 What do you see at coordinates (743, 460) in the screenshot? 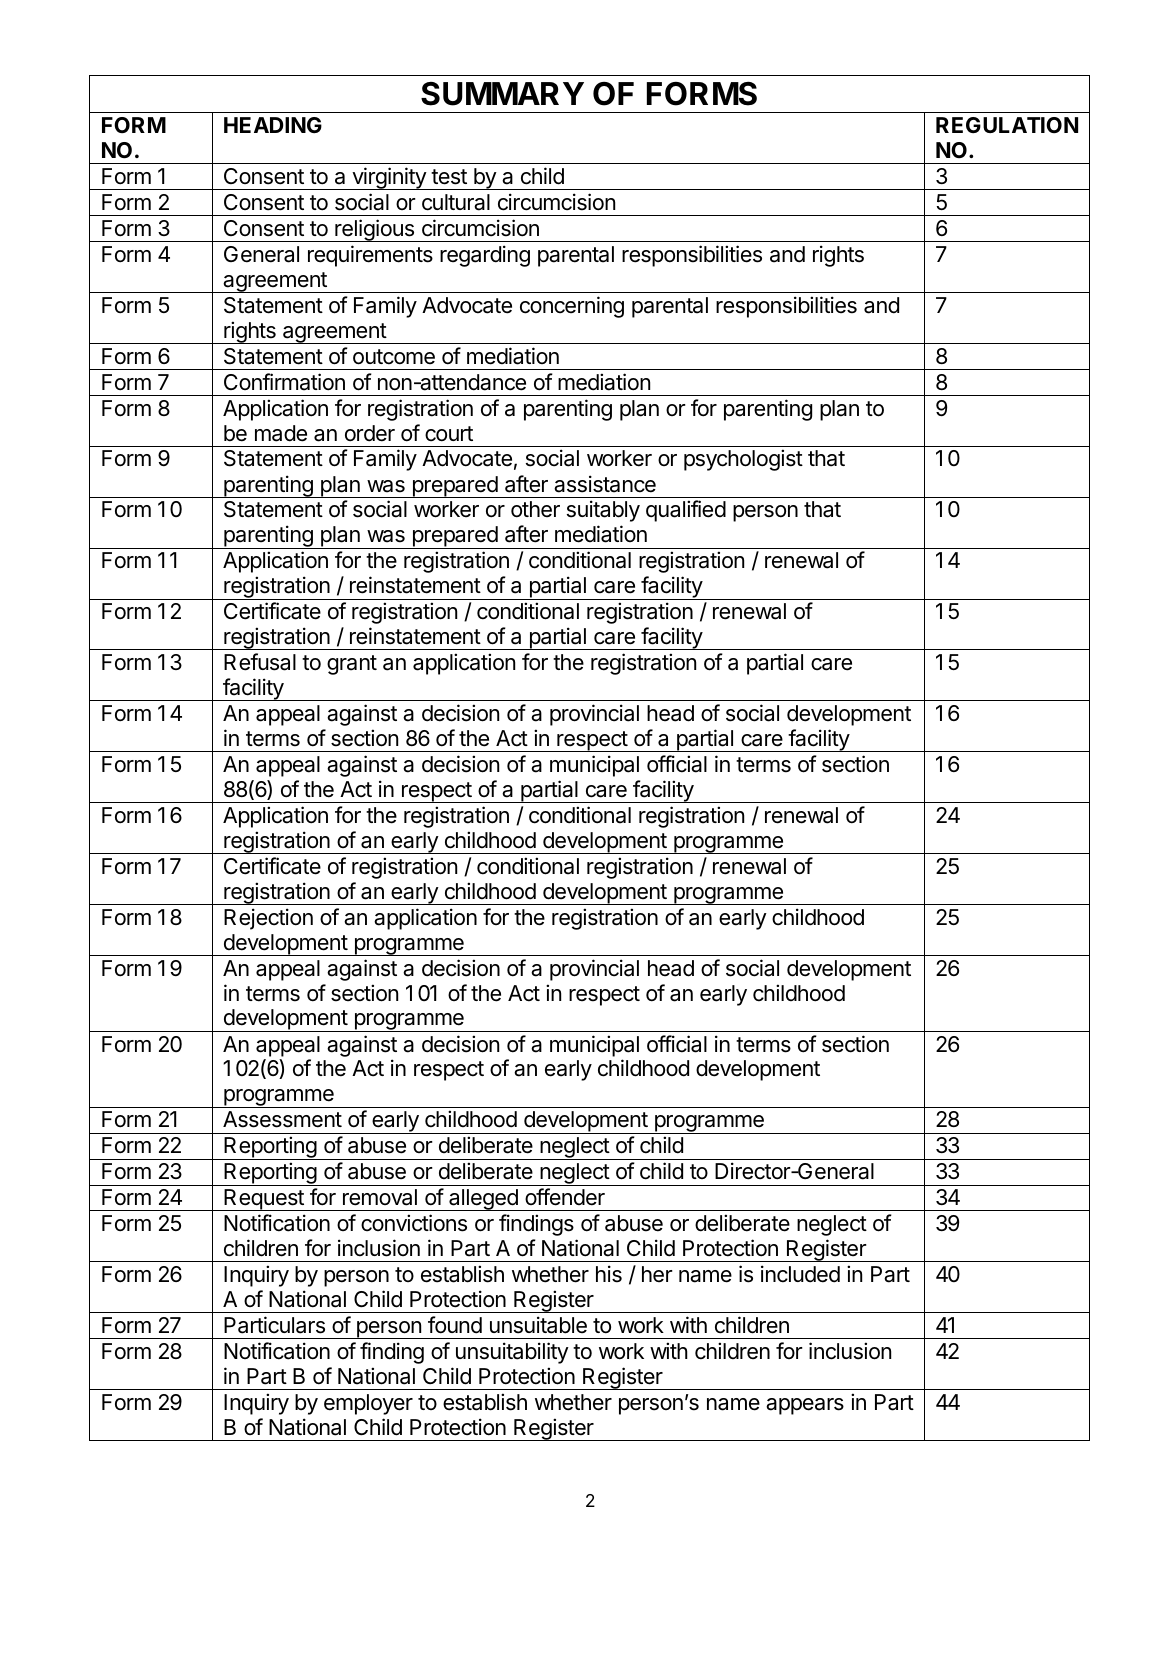
I see `psychologist` at bounding box center [743, 460].
